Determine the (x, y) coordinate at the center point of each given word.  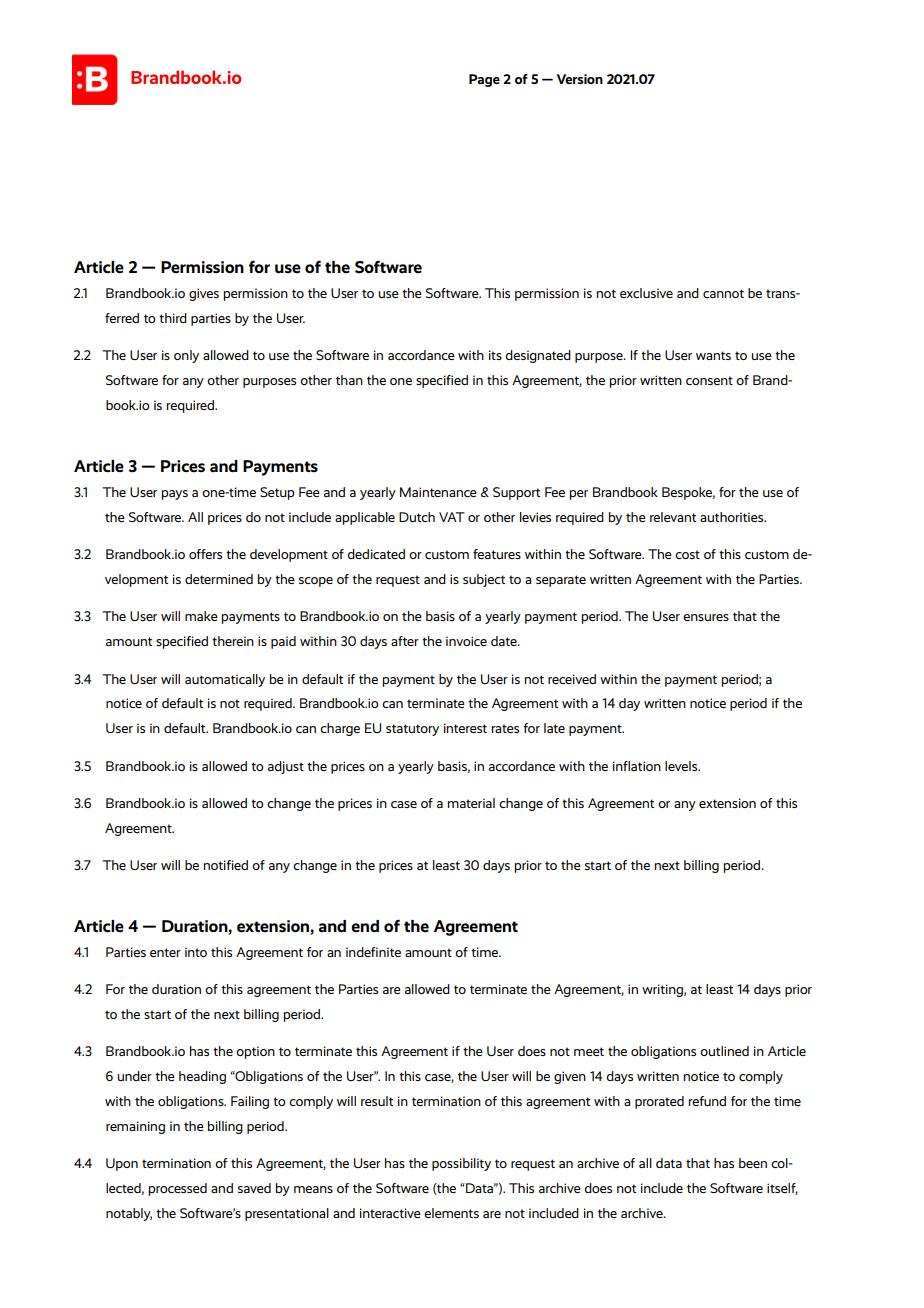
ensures (706, 617)
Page (484, 80)
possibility (461, 1164)
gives (204, 294)
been (753, 1163)
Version (580, 79)
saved (254, 1188)
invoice (466, 641)
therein (233, 641)
